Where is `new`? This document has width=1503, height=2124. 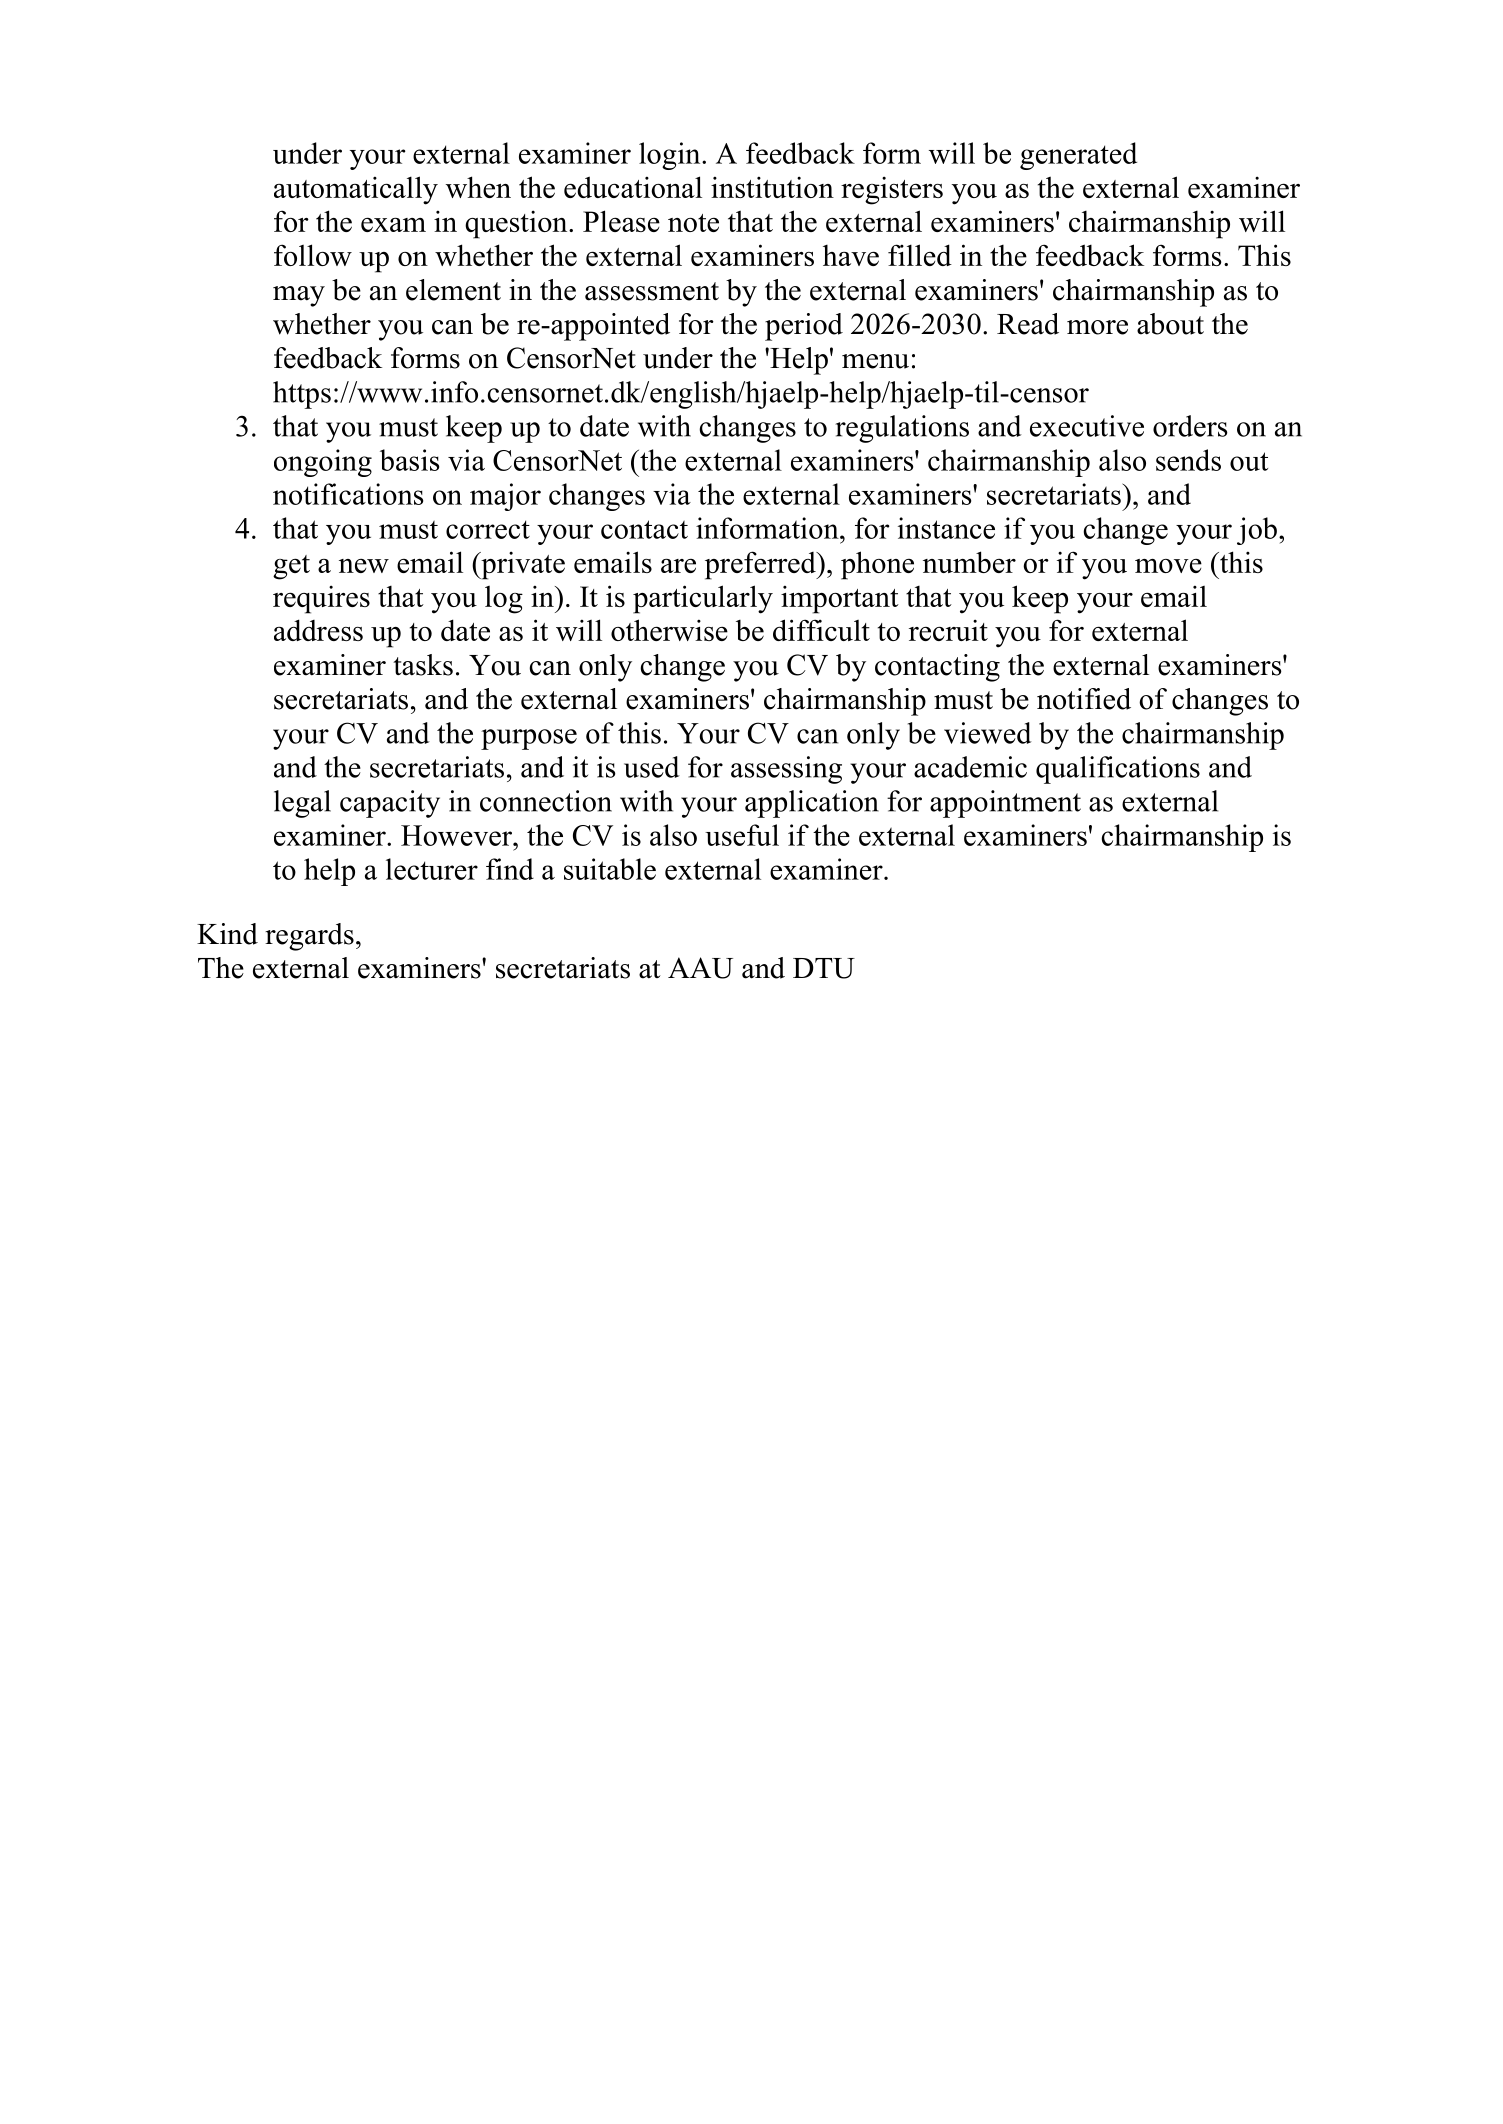 new is located at coordinates (364, 566).
